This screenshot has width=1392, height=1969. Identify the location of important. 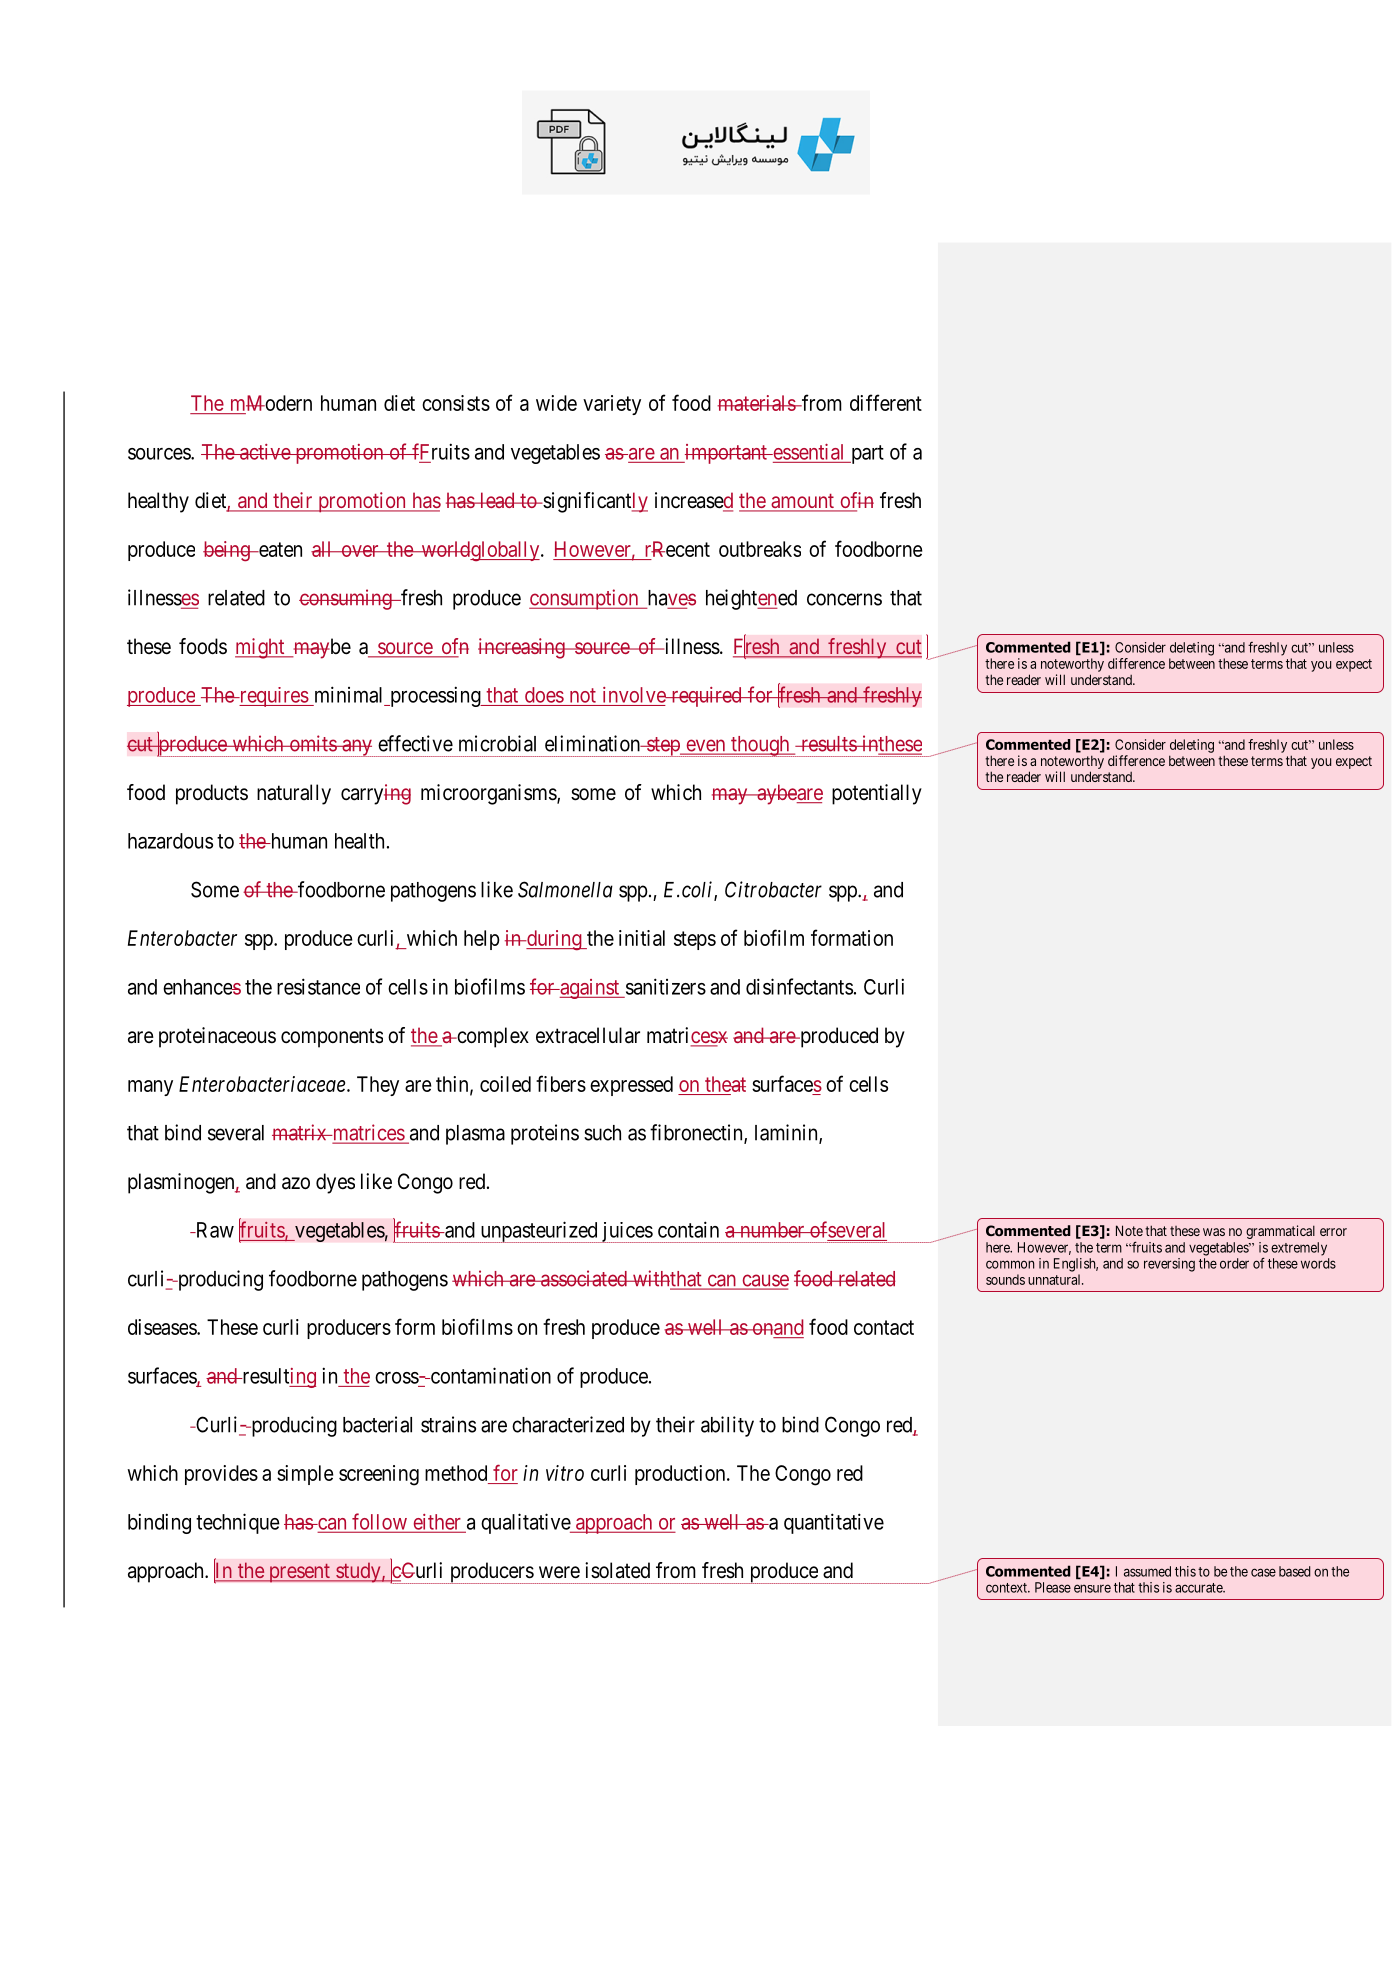
(726, 454).
